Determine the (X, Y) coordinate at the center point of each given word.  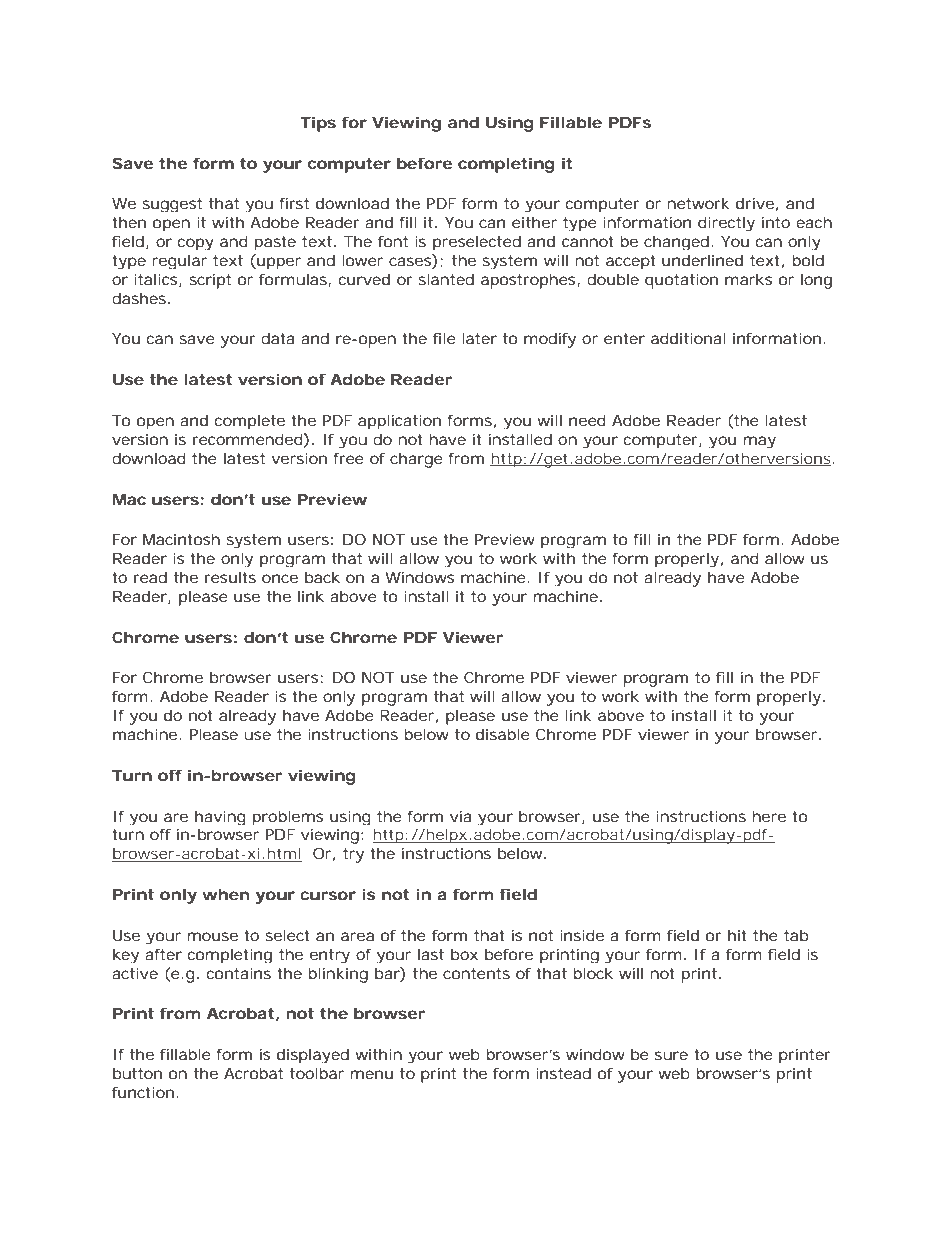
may (760, 442)
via (461, 816)
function (143, 1092)
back (322, 577)
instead (563, 1073)
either (534, 222)
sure (671, 1055)
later (479, 338)
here (769, 816)
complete (250, 421)
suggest (172, 205)
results (230, 577)
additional (688, 338)
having (220, 818)
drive (755, 203)
